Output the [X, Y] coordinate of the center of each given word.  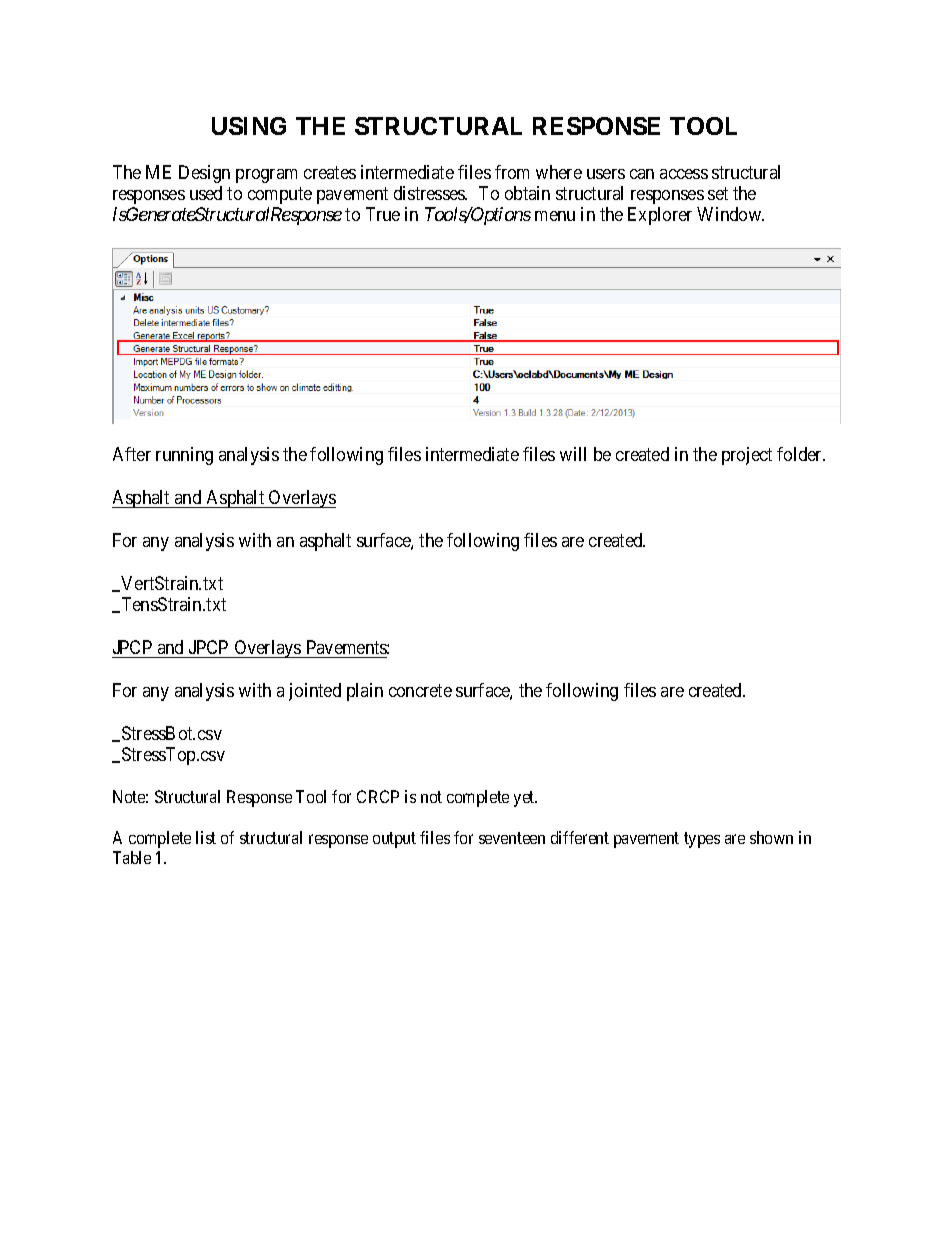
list [206, 837]
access [684, 174]
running [184, 456]
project [747, 456]
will [573, 454]
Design [204, 174]
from [512, 172]
